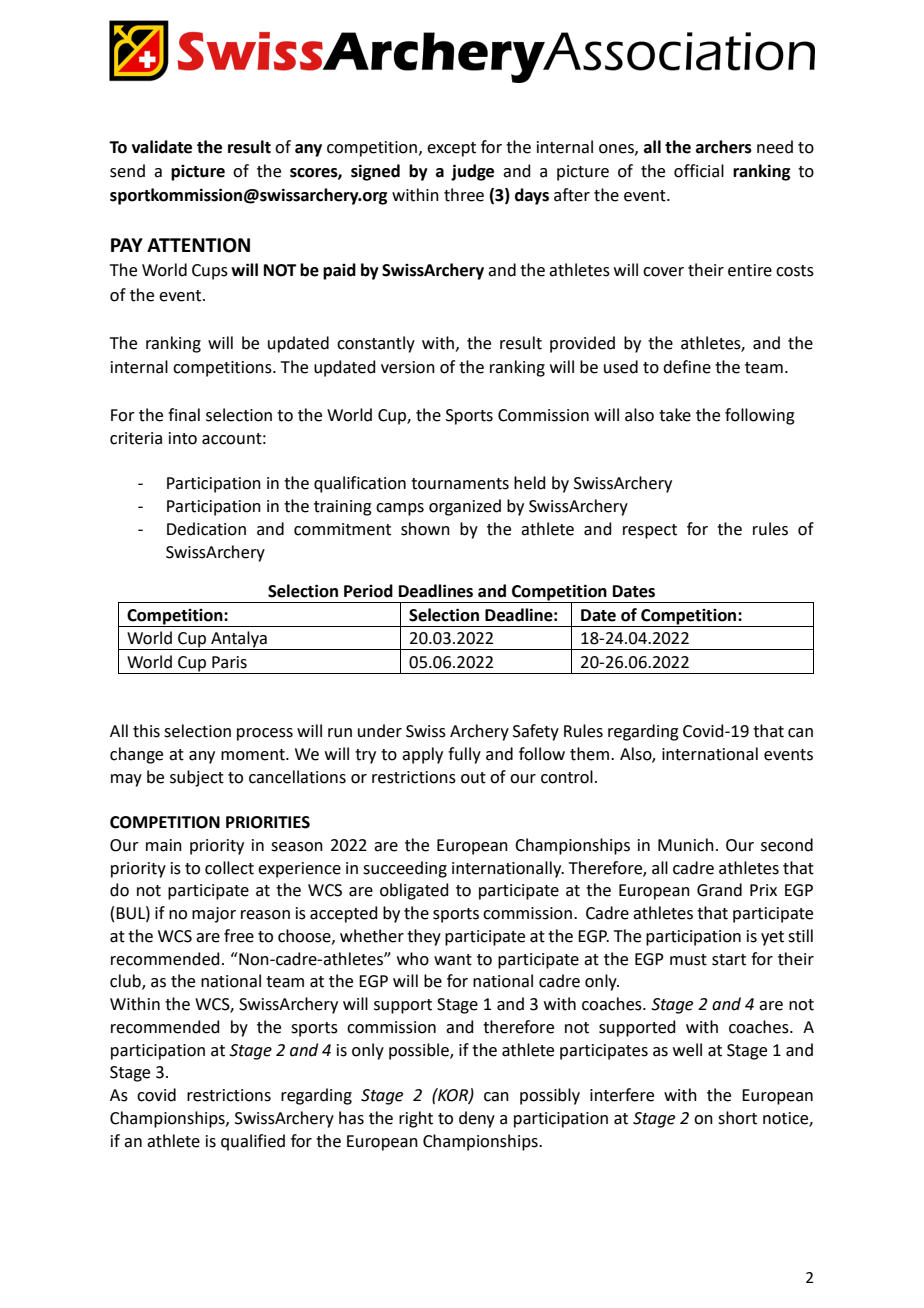 The width and height of the page is (924, 1308). What do you see at coordinates (127, 171) in the page?
I see `send` at bounding box center [127, 171].
